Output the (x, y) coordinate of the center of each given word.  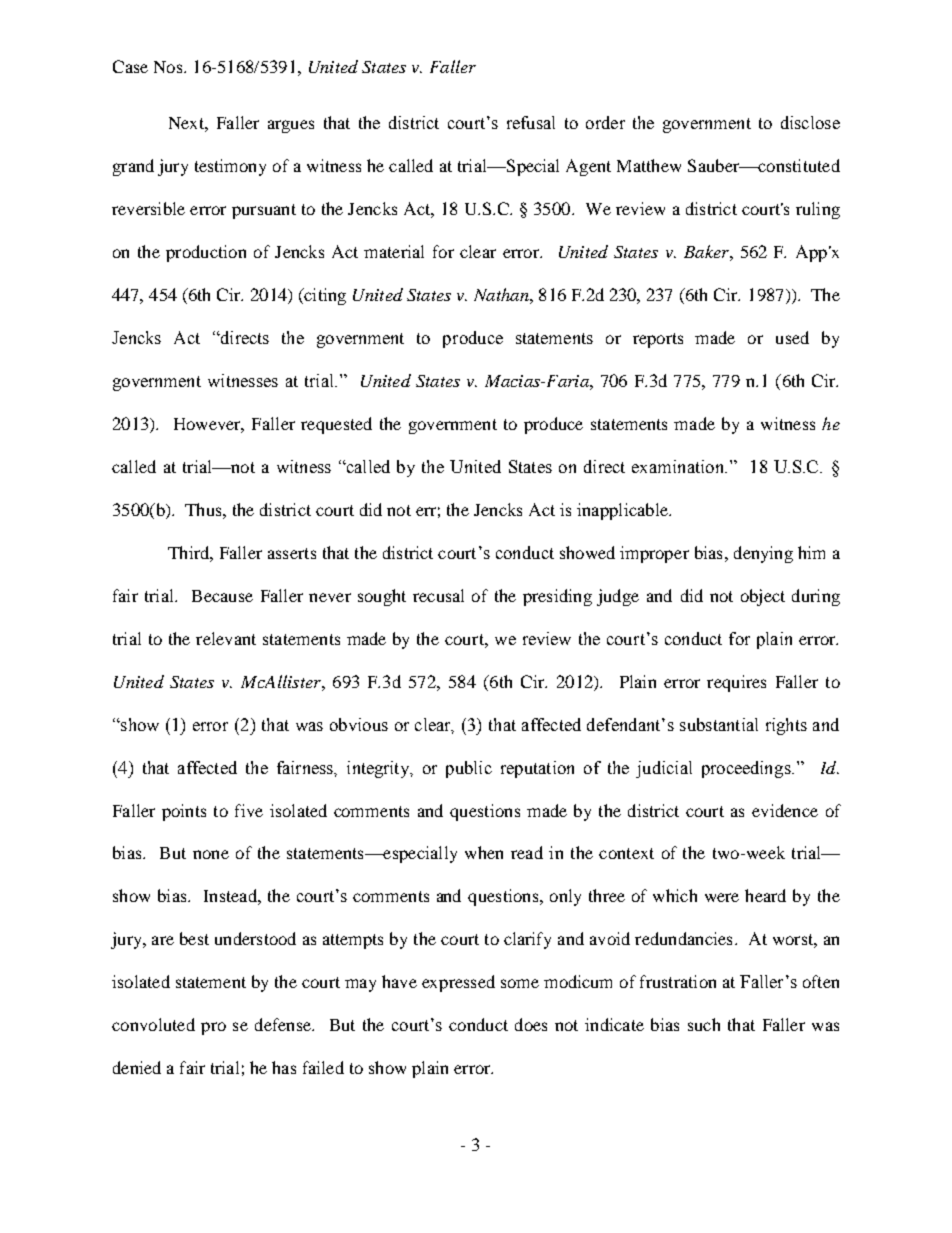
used (792, 337)
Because (222, 596)
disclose (810, 122)
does (531, 1024)
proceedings (747, 769)
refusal (531, 122)
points (184, 812)
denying (763, 554)
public (469, 769)
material (394, 251)
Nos (169, 67)
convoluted (153, 1024)
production (206, 253)
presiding (557, 597)
